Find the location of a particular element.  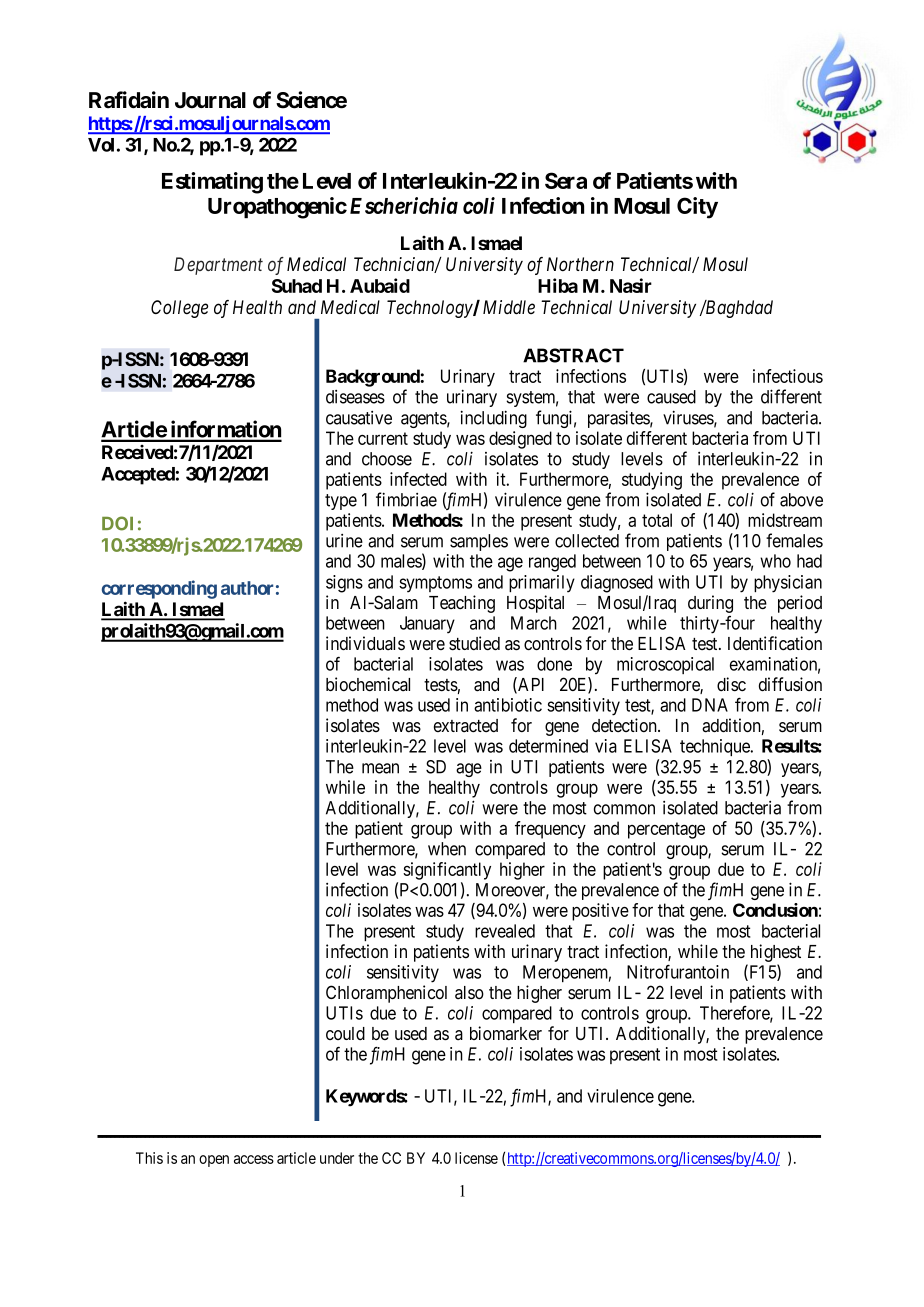

disc is located at coordinates (731, 684).
